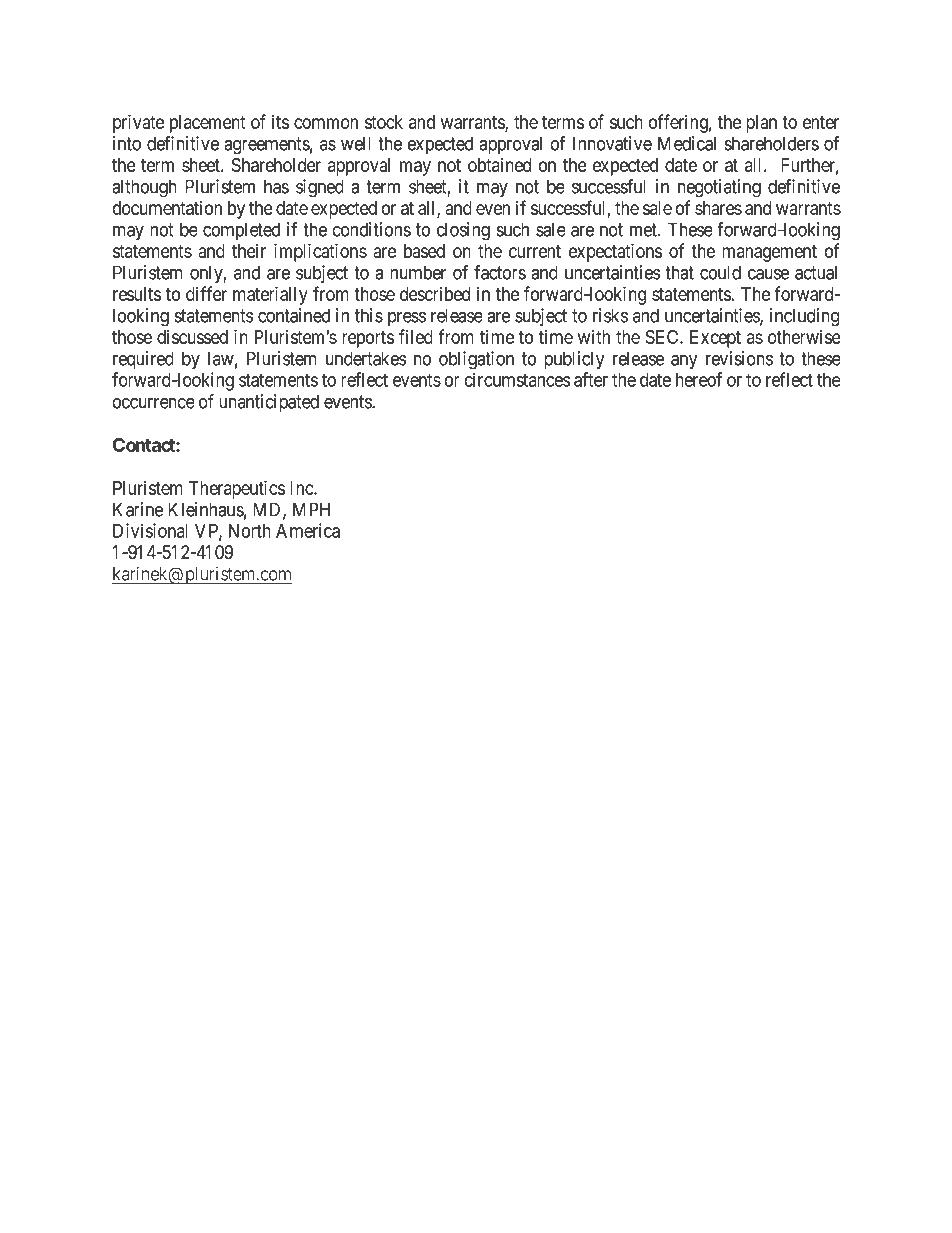 This image has width=952, height=1233. Describe the element at coordinates (308, 530) in the image. I see `America` at that location.
